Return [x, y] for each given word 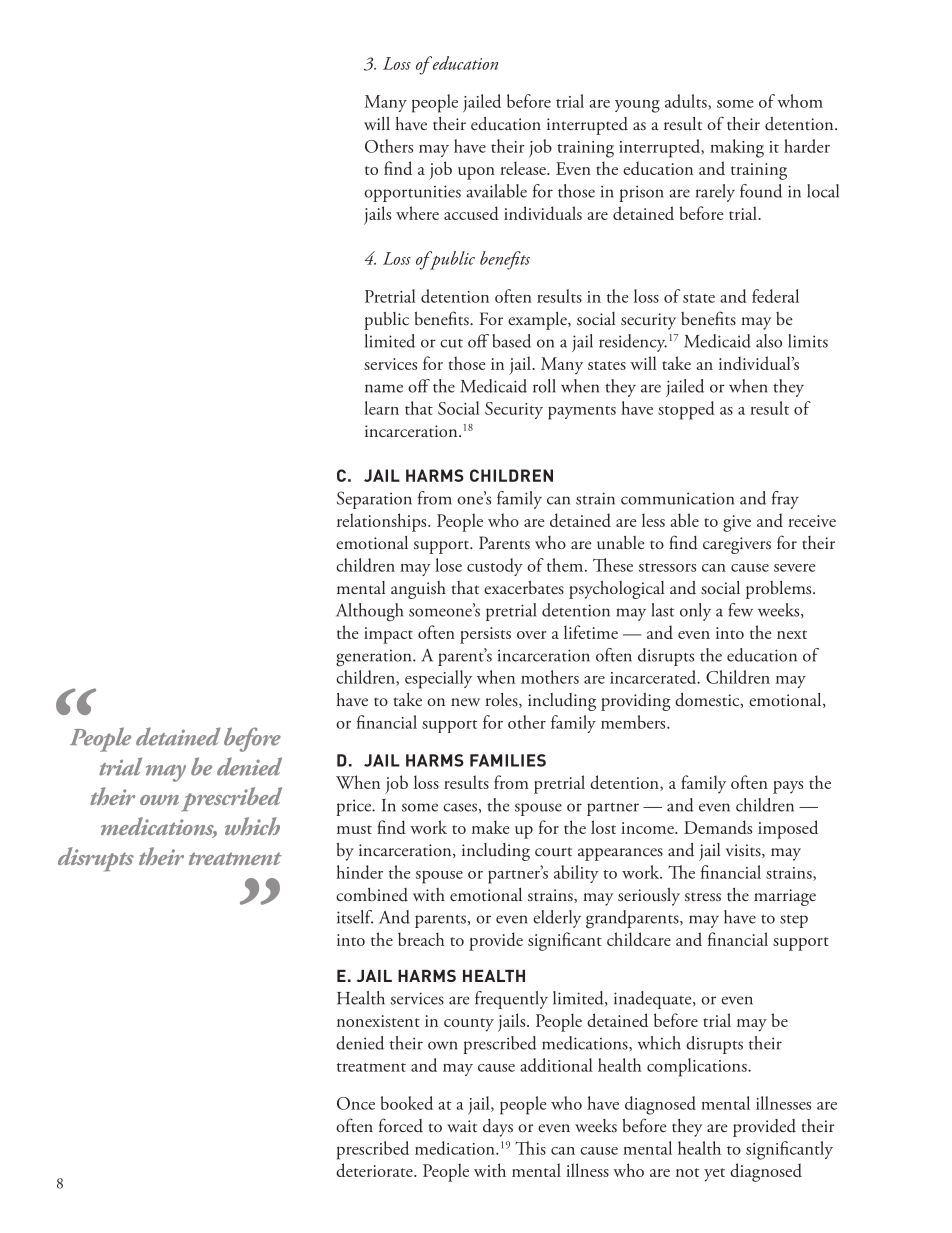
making [737, 148]
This [530, 1148]
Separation [374, 500]
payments [582, 413]
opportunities [412, 193]
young [637, 106]
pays [788, 787]
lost [603, 827]
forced [401, 1125]
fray [785, 500]
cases [460, 807]
